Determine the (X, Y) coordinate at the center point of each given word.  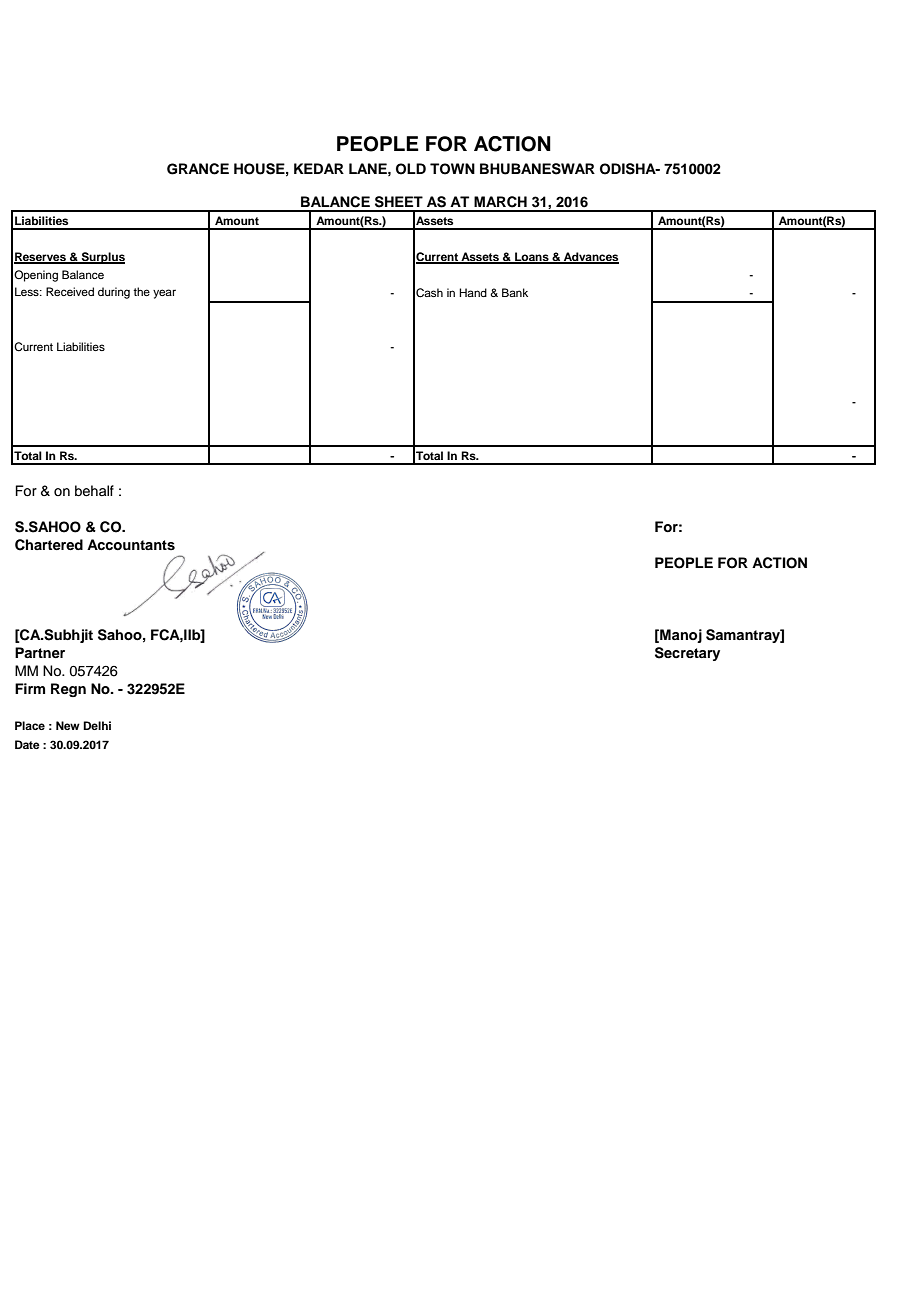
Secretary (687, 654)
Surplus (102, 258)
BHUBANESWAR (537, 169)
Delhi (97, 725)
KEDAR (319, 168)
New (68, 725)
